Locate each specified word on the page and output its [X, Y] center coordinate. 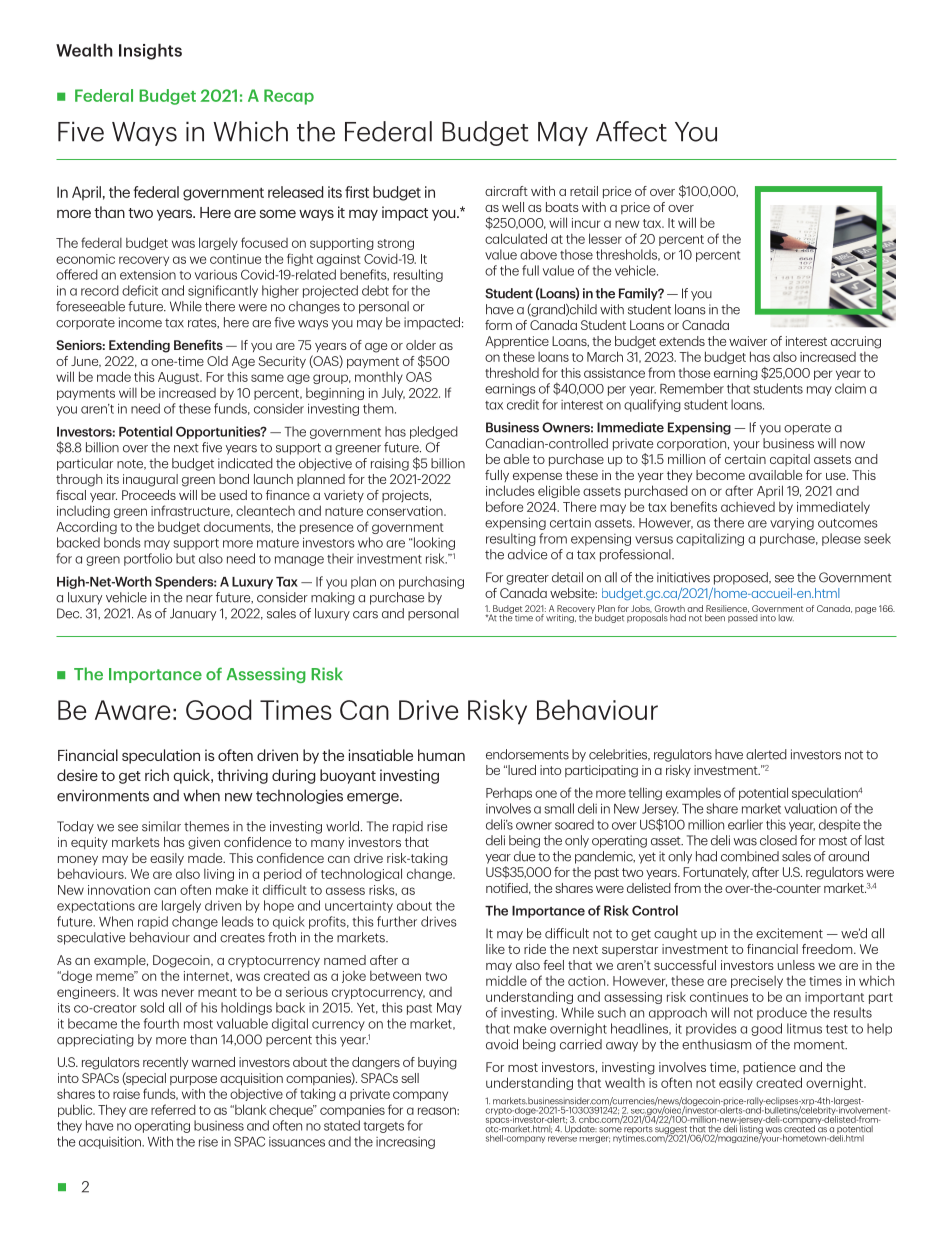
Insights [150, 51]
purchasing [431, 582]
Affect [631, 131]
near [199, 599]
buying [437, 1063]
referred [173, 1109]
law [786, 618]
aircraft [506, 191]
